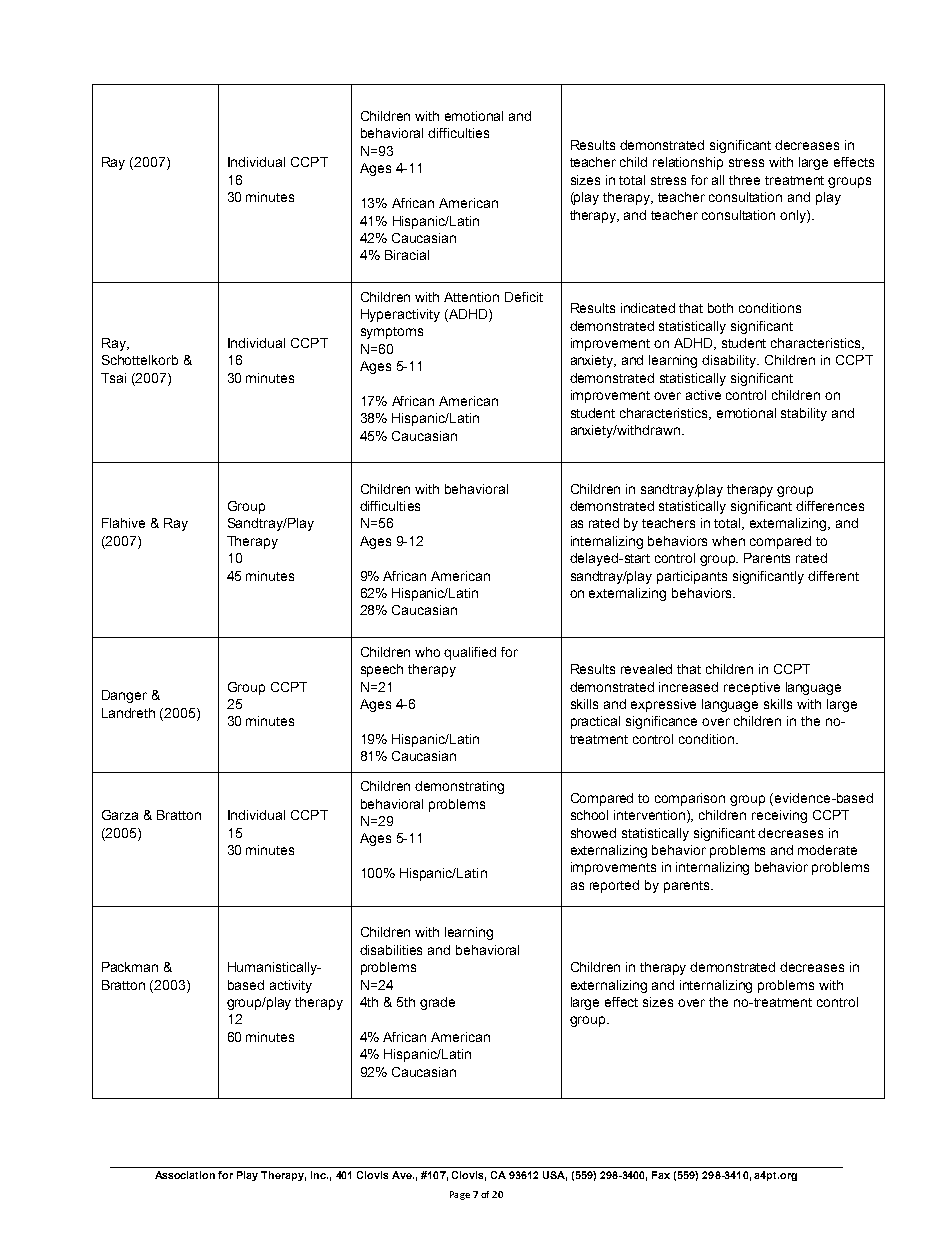  I want to click on Biracial, so click(407, 255).
